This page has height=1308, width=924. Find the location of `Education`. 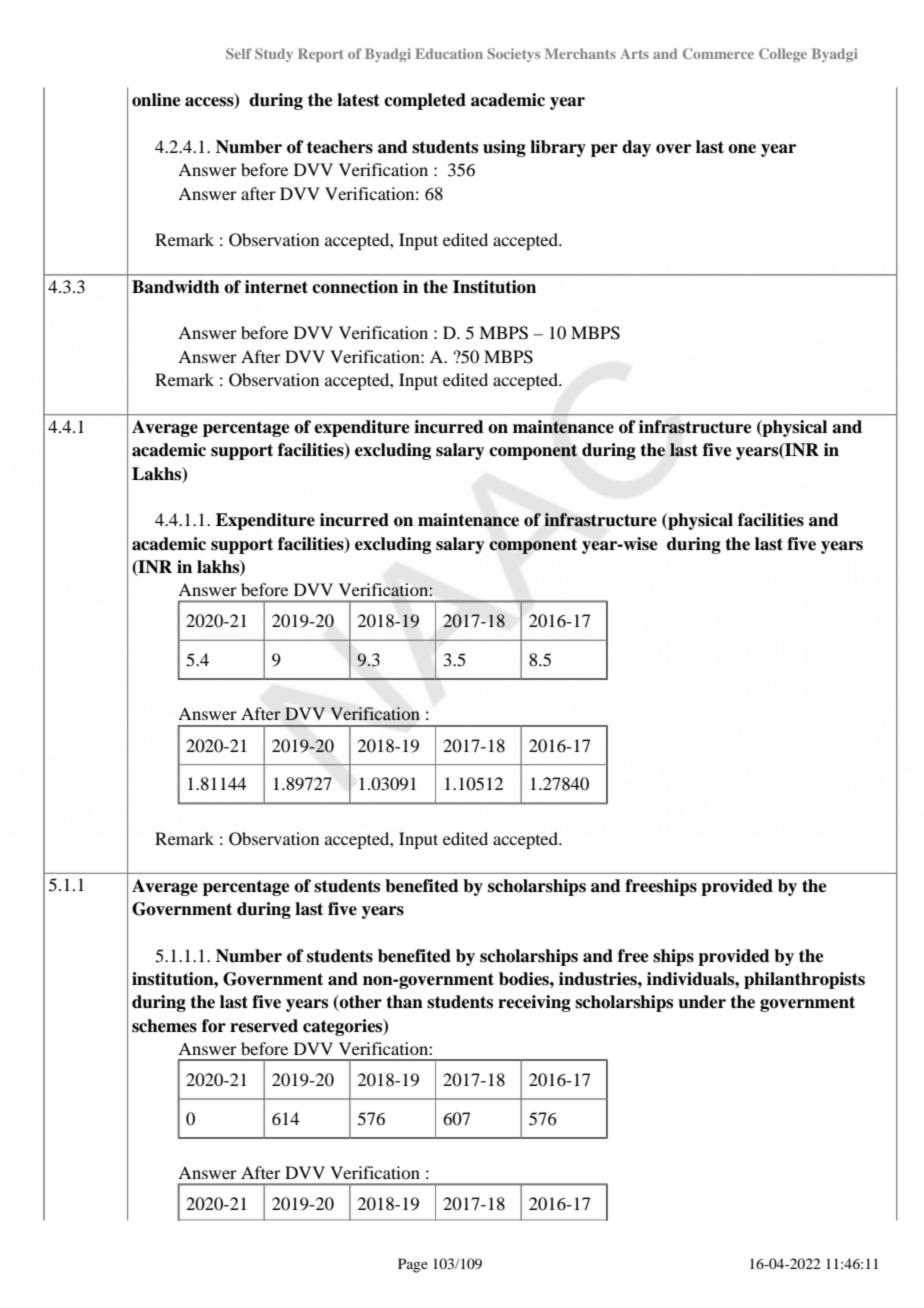

Education is located at coordinates (449, 53).
